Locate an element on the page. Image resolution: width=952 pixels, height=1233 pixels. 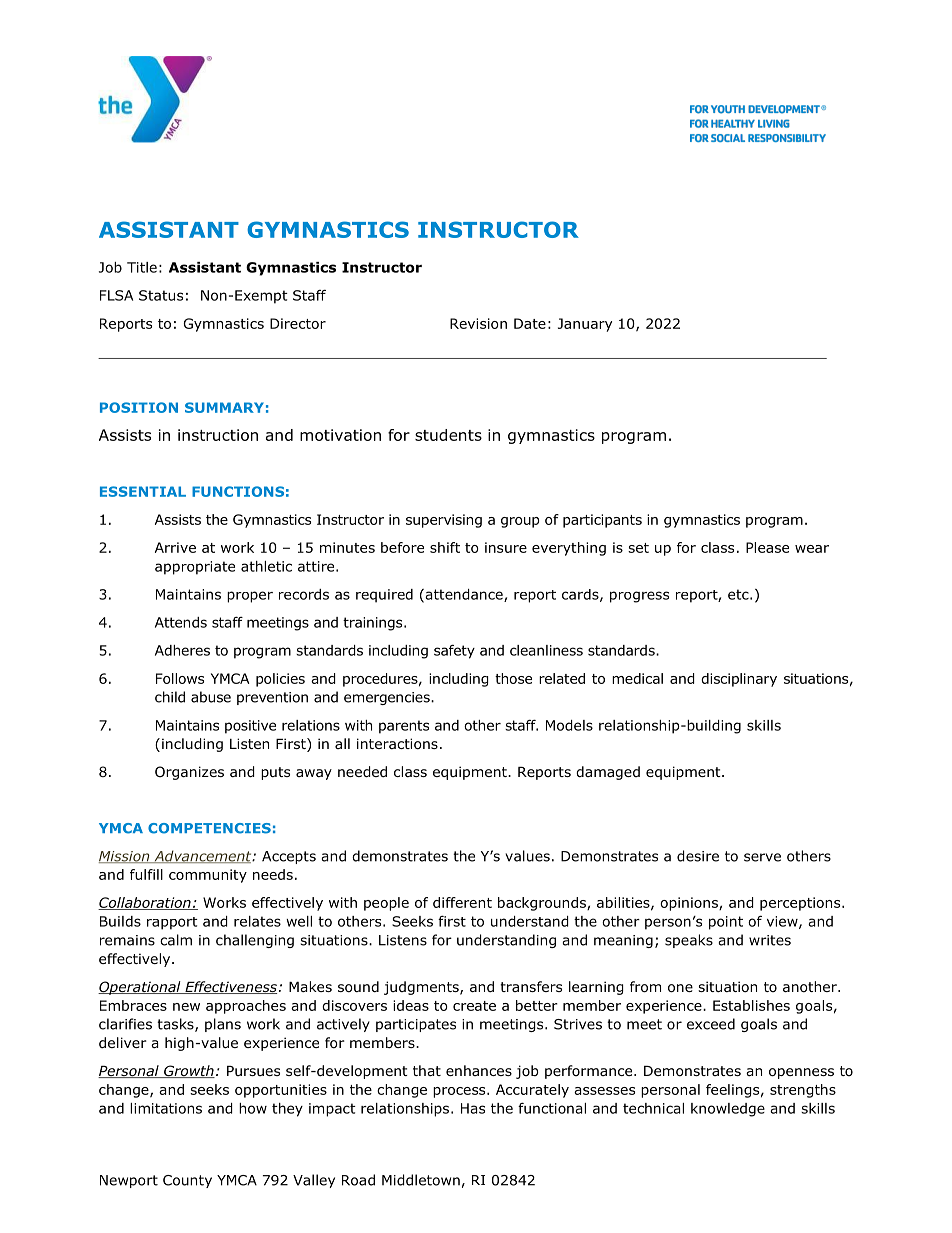
disciplinary is located at coordinates (739, 680).
